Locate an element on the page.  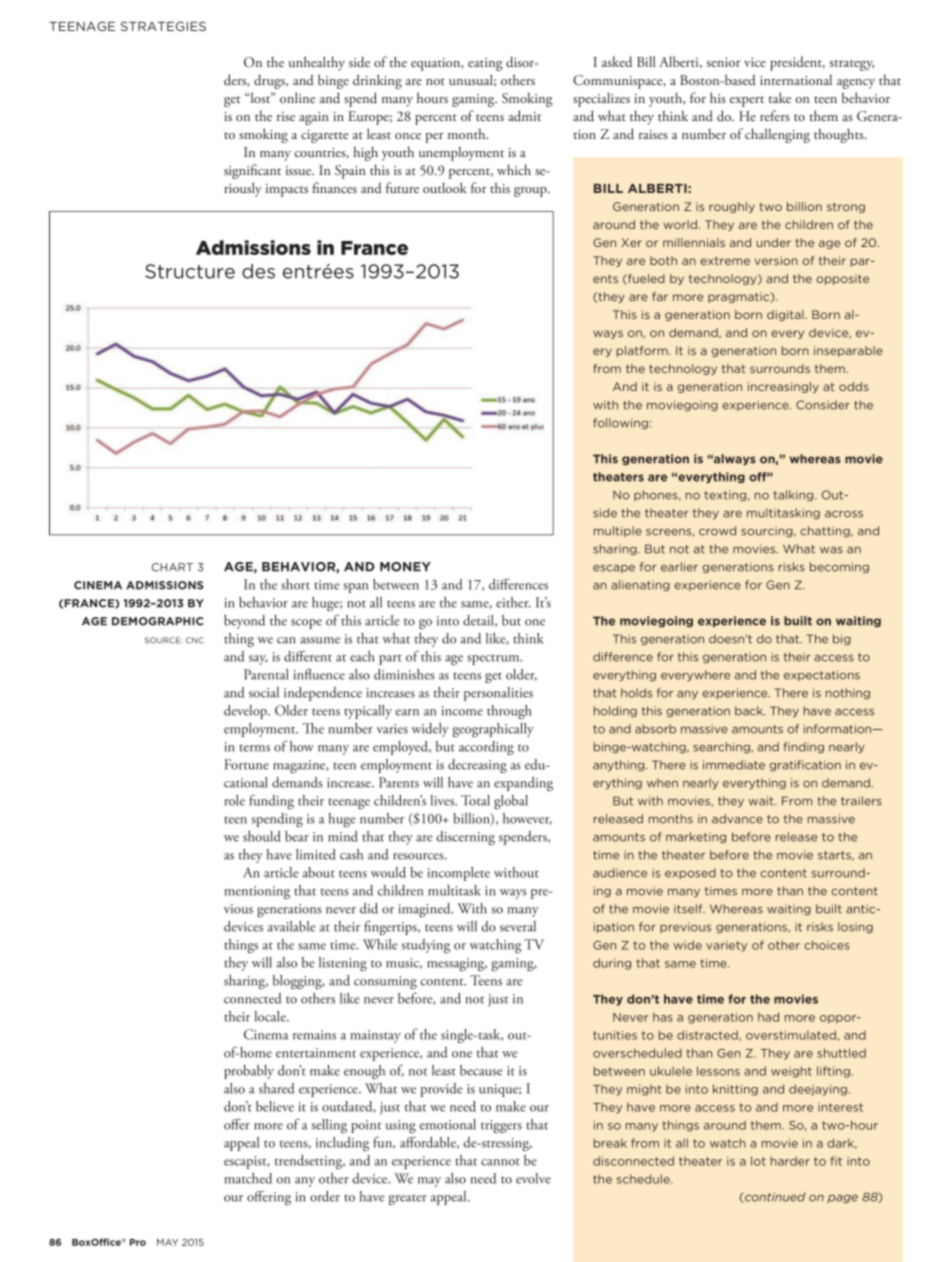
cannot is located at coordinates (500, 1162).
